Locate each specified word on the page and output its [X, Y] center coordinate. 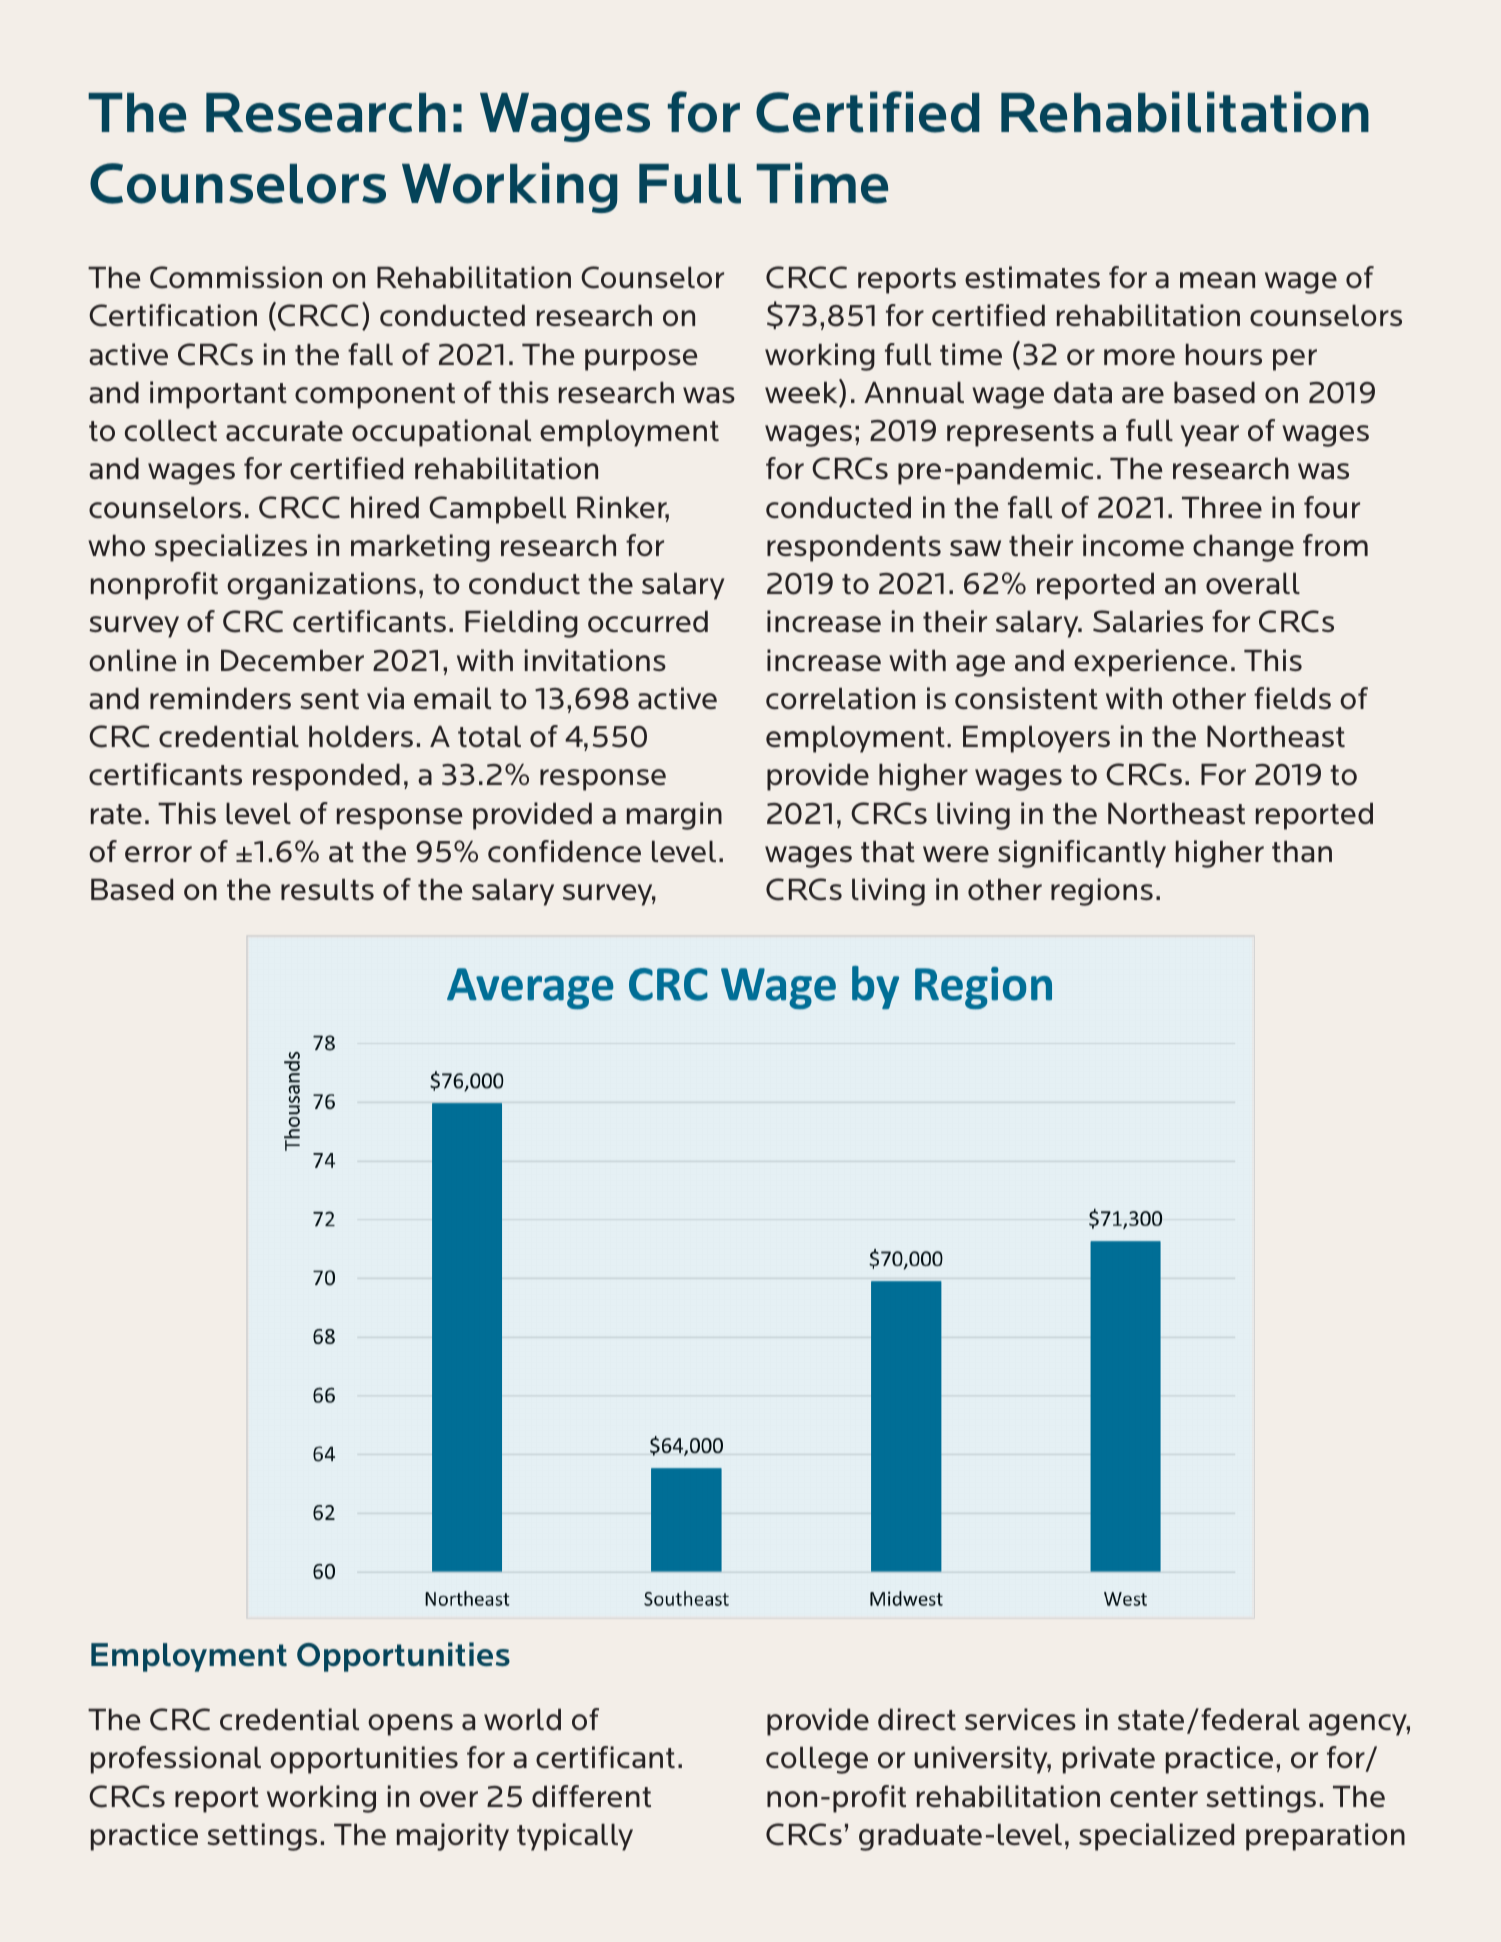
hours [1224, 354]
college [817, 1760]
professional [176, 1760]
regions [1102, 892]
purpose [641, 360]
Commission [236, 277]
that [888, 851]
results [327, 889]
